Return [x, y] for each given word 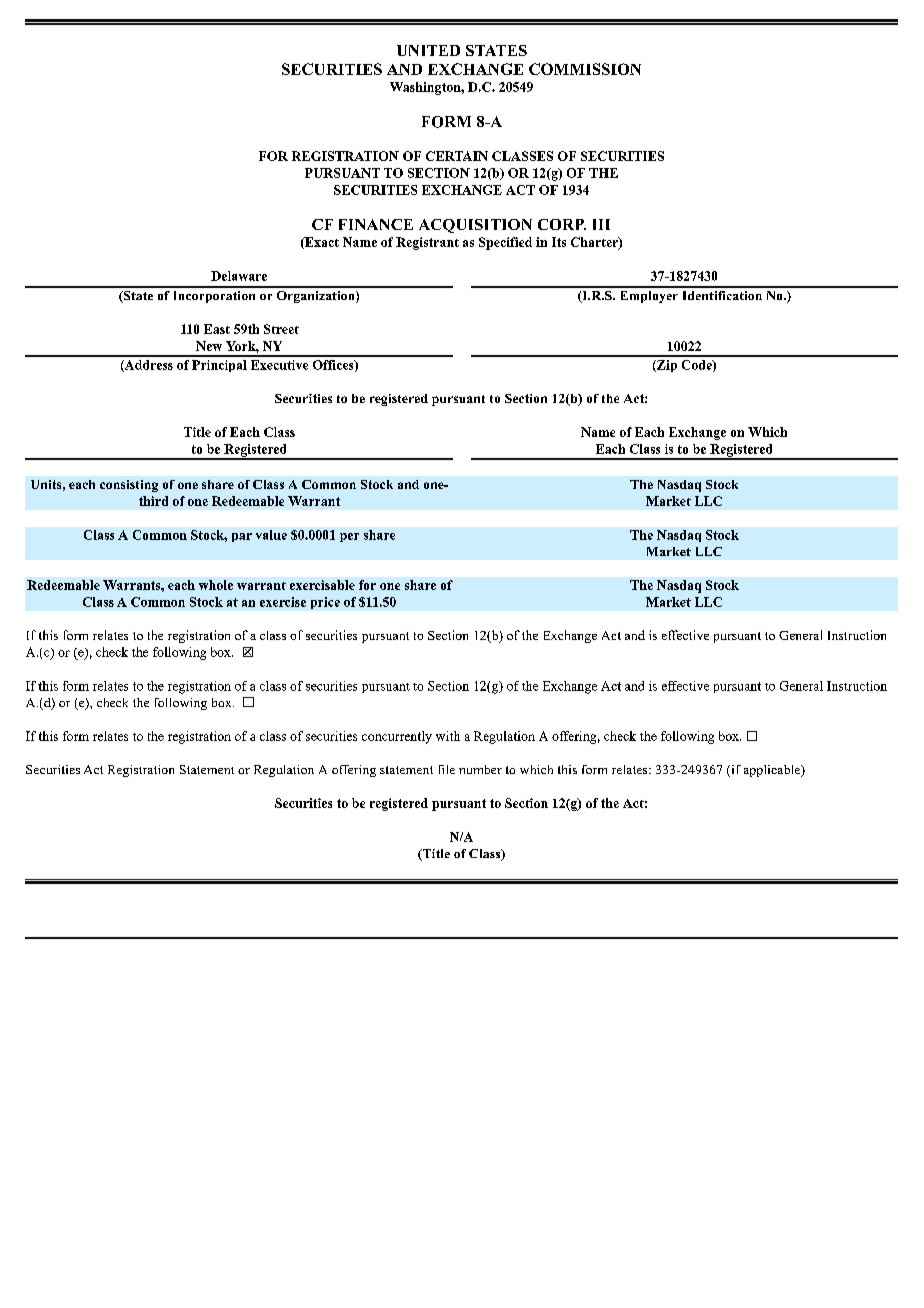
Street [281, 329]
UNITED [428, 50]
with [448, 736]
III [601, 224]
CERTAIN [457, 156]
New [209, 346]
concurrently [397, 737]
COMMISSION [585, 69]
